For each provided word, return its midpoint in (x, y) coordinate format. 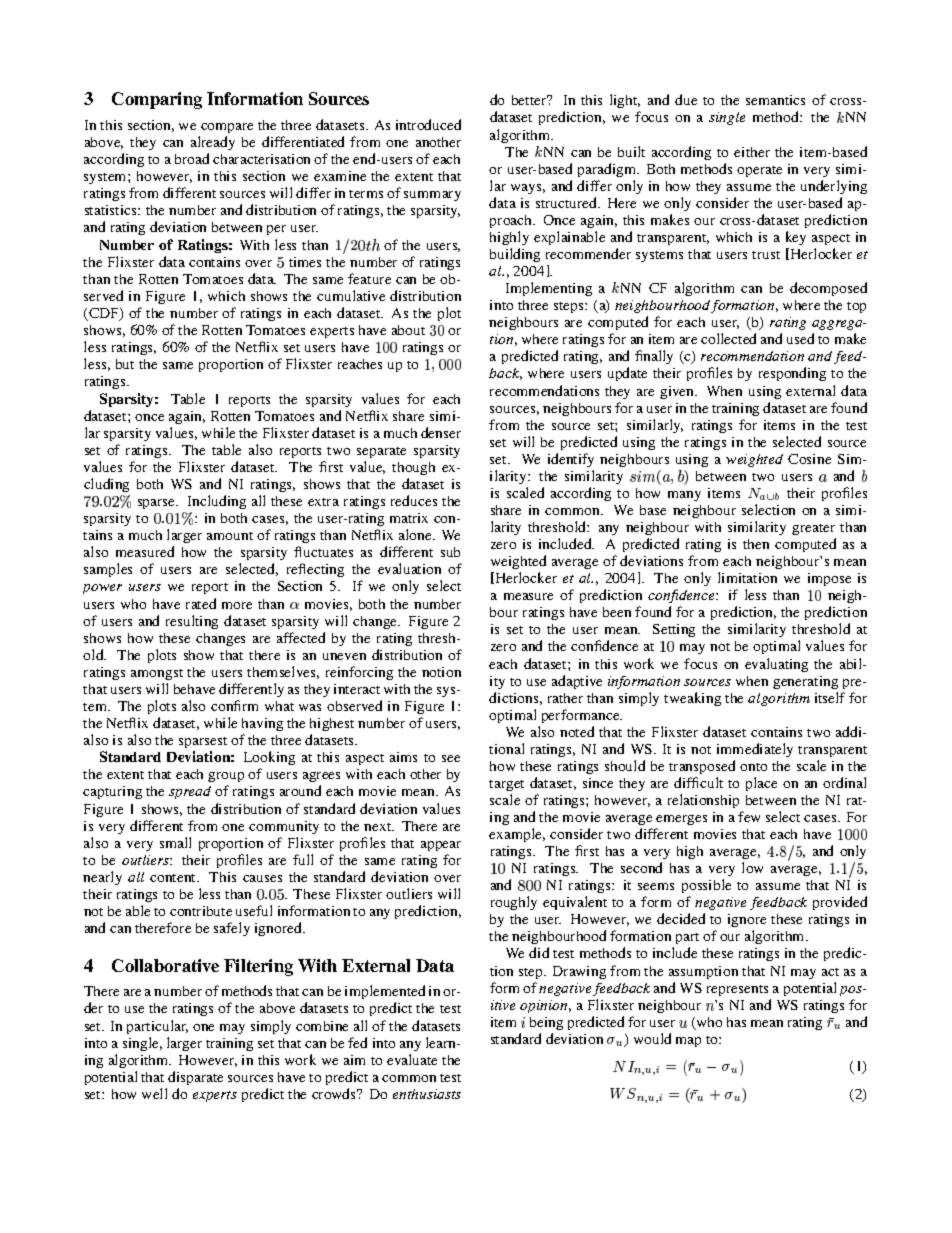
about (408, 330)
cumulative (351, 295)
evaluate (412, 1059)
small (175, 842)
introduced (428, 124)
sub (450, 552)
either (752, 152)
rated (201, 603)
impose (829, 579)
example (517, 835)
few (749, 816)
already (213, 143)
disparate (195, 1078)
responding (792, 374)
